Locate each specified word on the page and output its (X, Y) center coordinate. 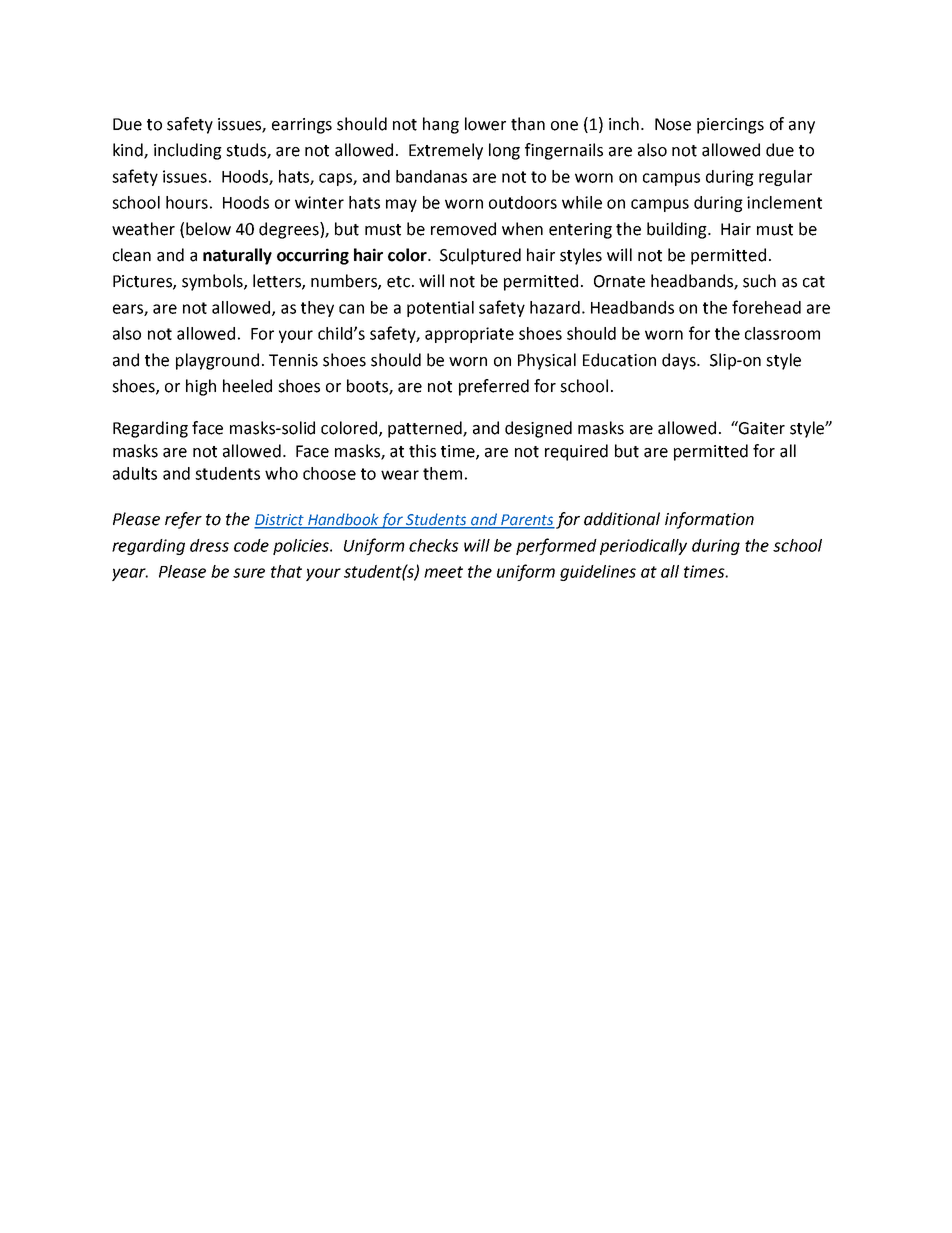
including (188, 151)
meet (443, 572)
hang (441, 125)
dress (209, 545)
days (680, 361)
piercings (730, 126)
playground (217, 361)
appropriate (469, 335)
